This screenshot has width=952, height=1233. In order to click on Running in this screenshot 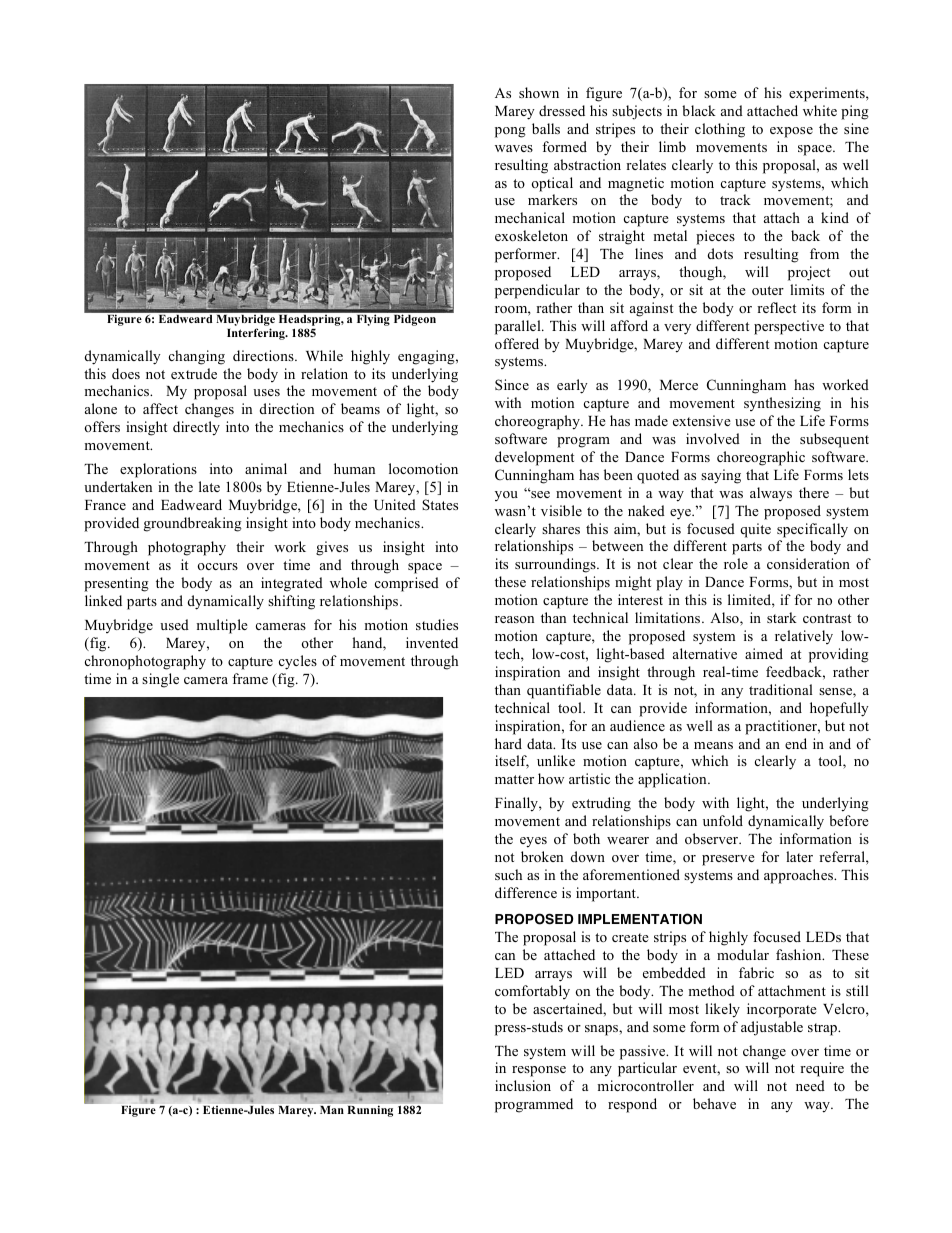, I will do `click(370, 1111)`.
